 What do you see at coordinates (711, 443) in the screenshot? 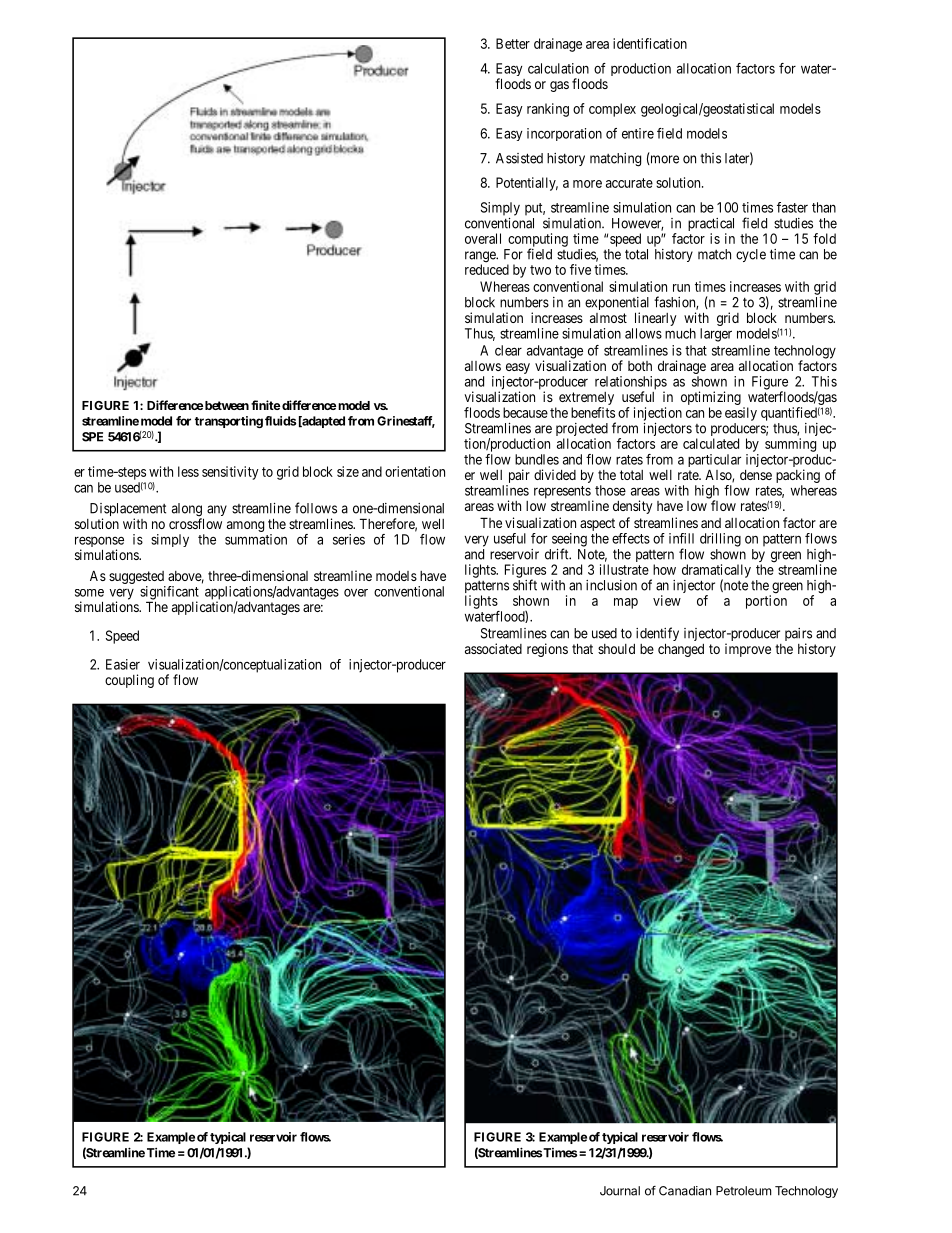
I see `calculated` at bounding box center [711, 443].
